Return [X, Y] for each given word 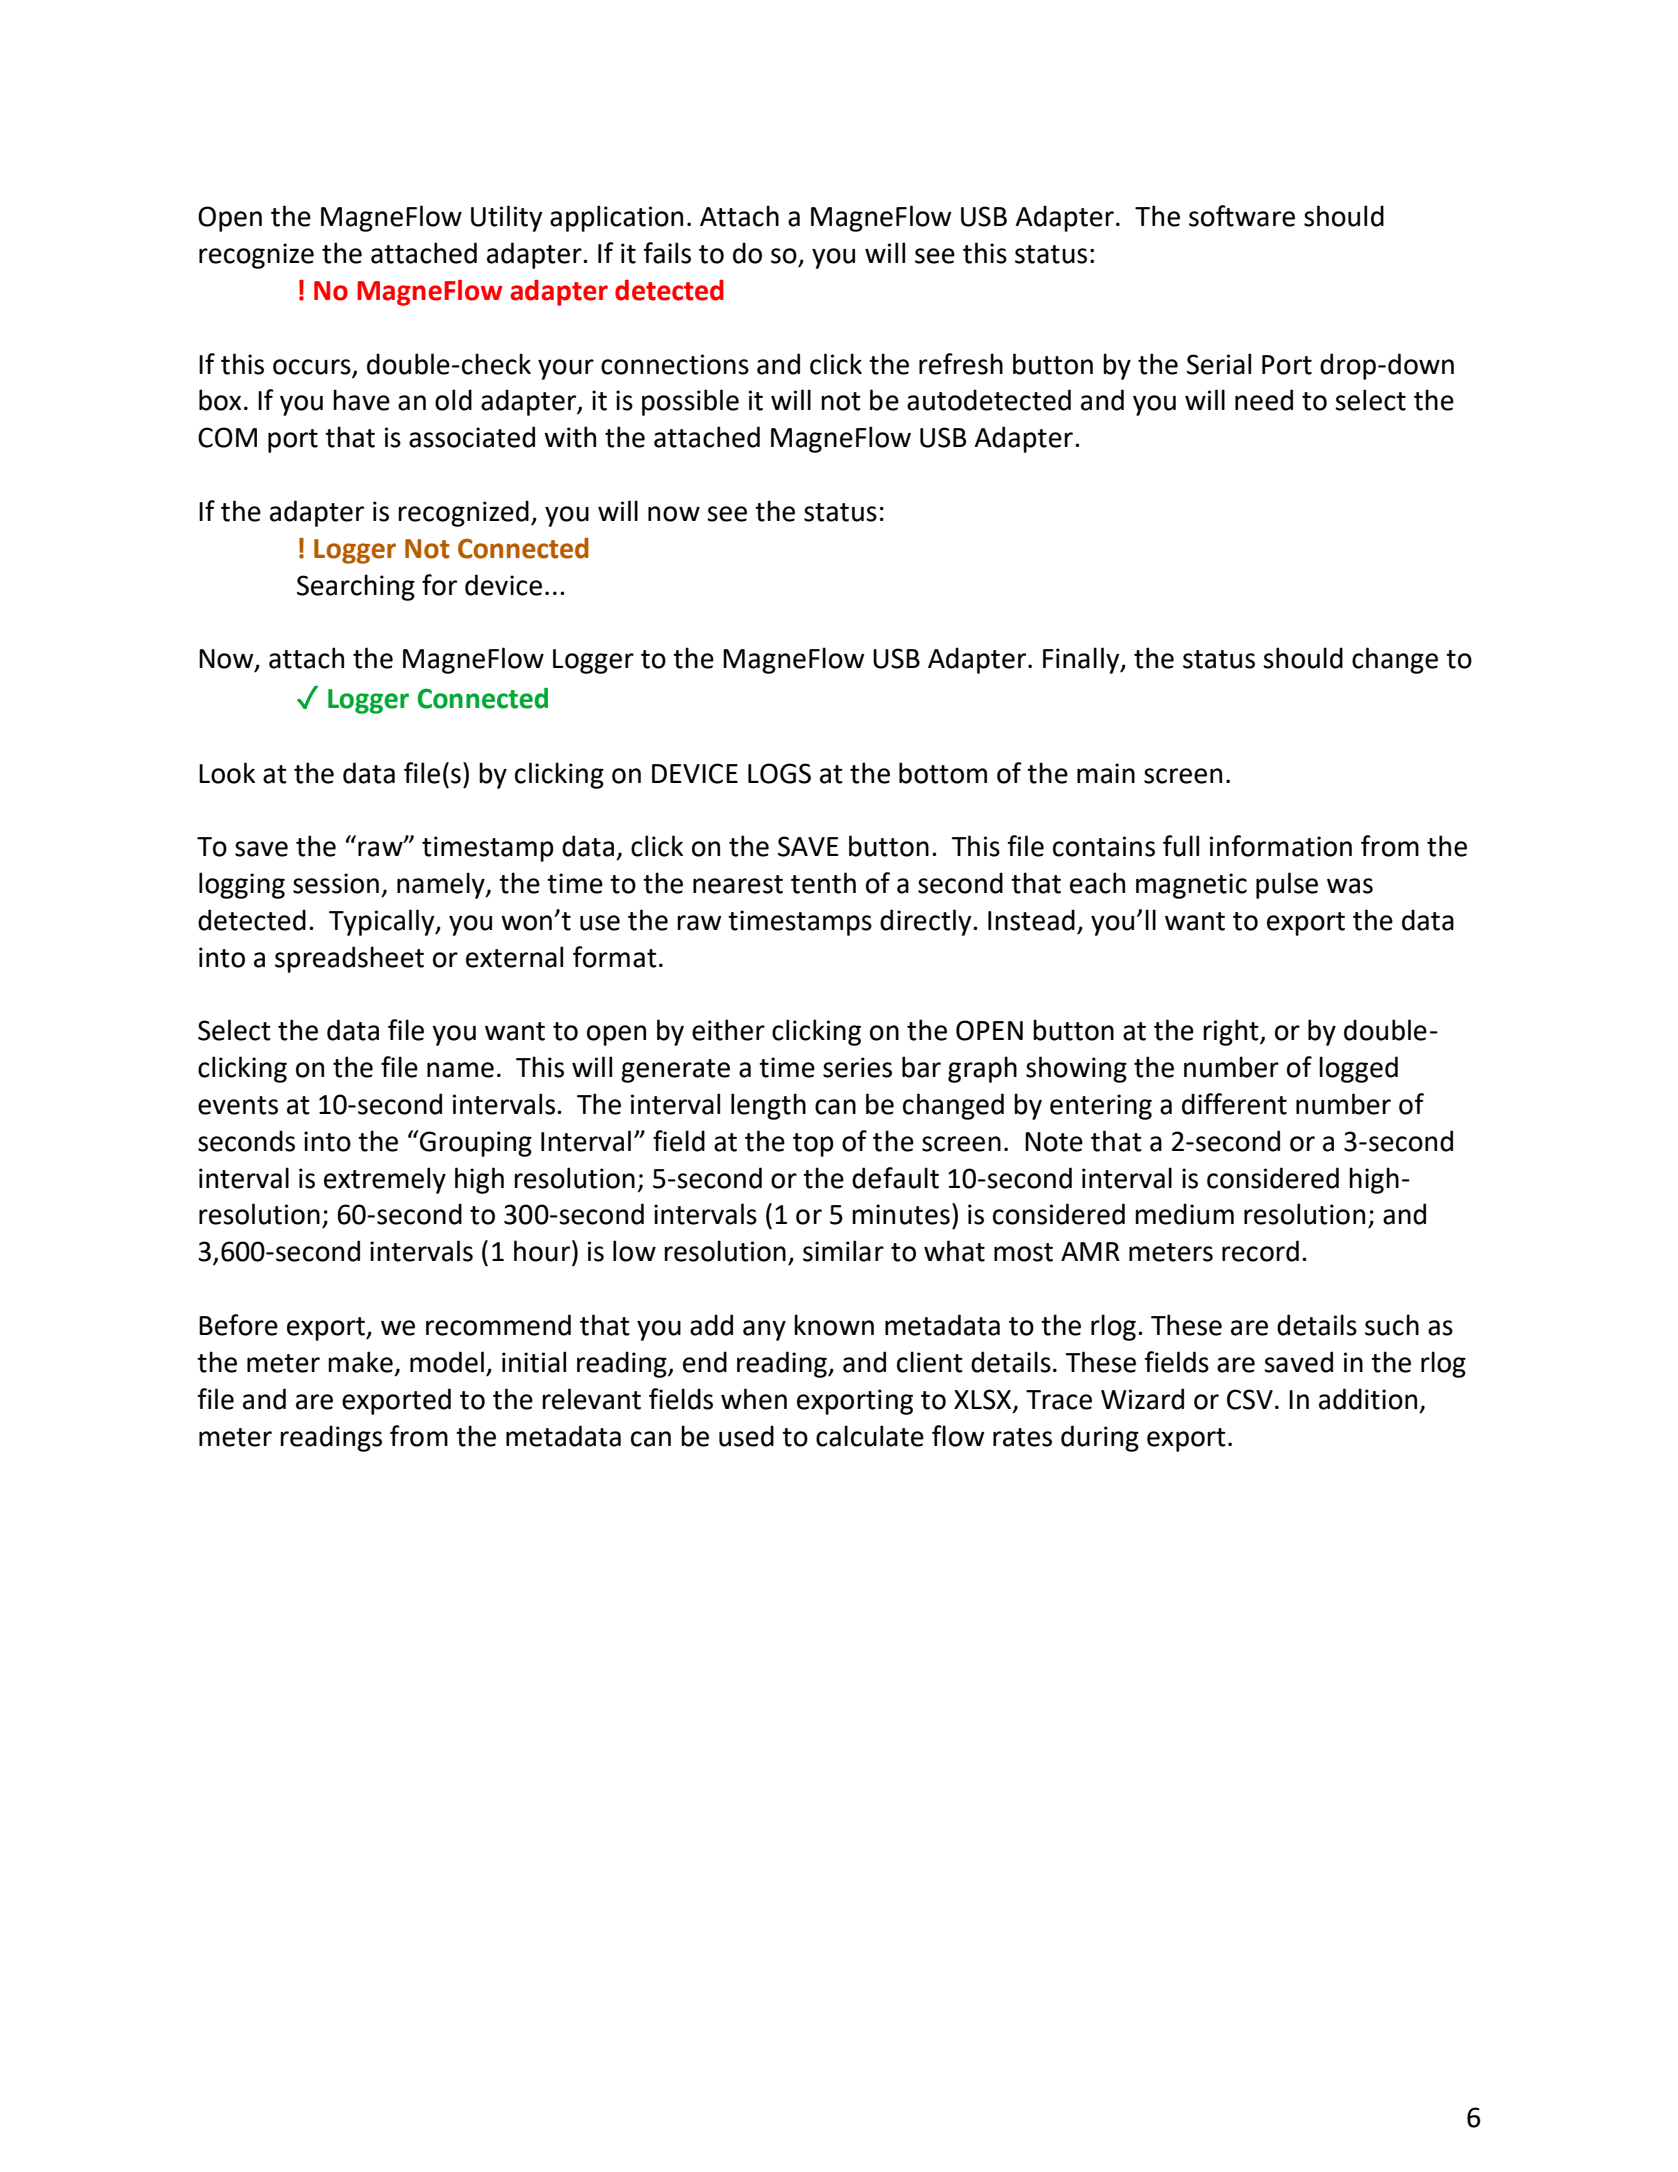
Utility [507, 218]
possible [690, 402]
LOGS [779, 773]
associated [472, 437]
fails [667, 253]
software [1242, 216]
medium [1184, 1214]
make [360, 1362]
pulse [1287, 885]
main [1106, 773]
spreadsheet [349, 959]
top [813, 1145]
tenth [823, 883]
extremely [385, 1180]
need [1264, 400]
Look [227, 773]
